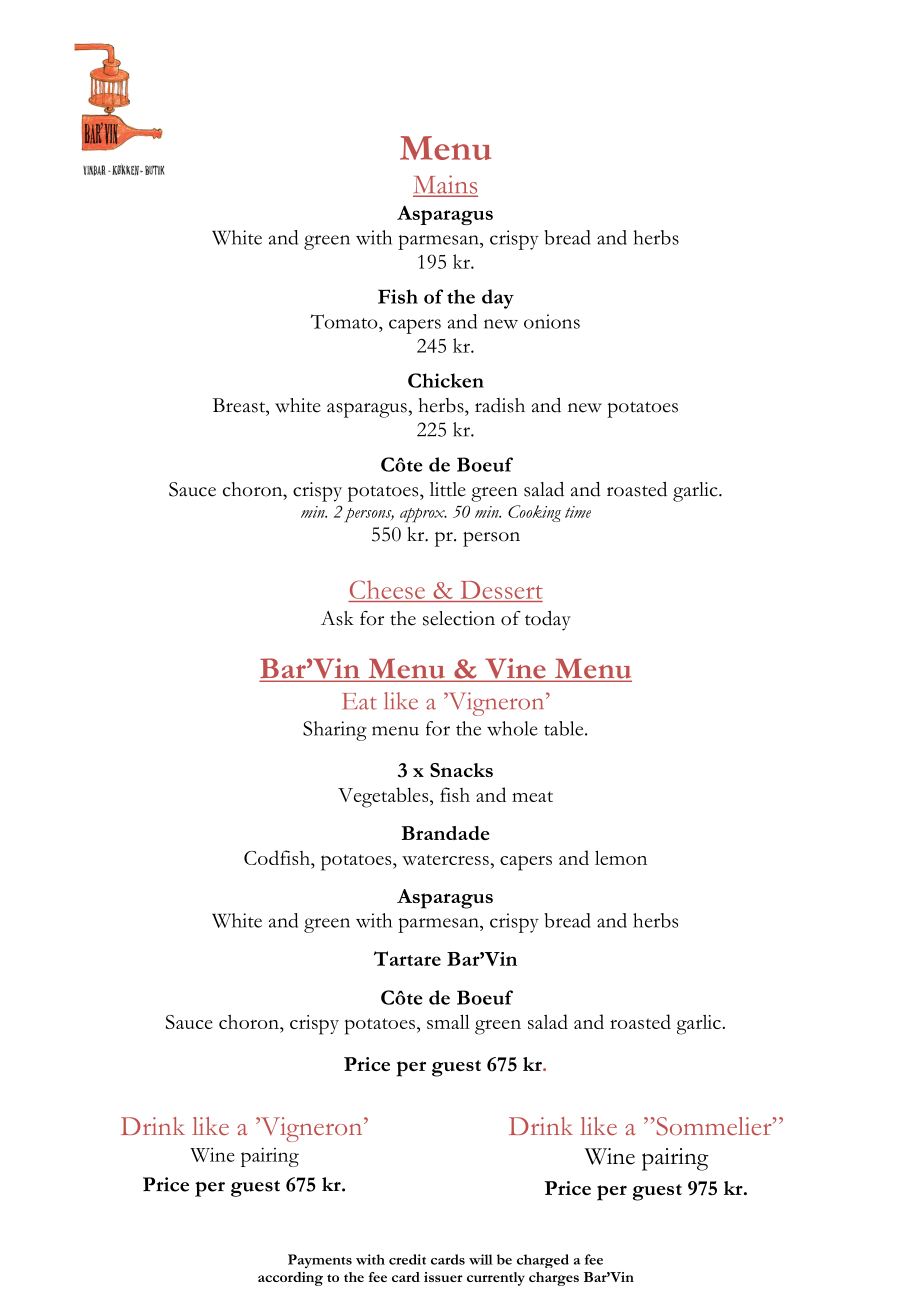 The image size is (924, 1308). Describe the element at coordinates (446, 380) in the screenshot. I see `Chicken` at that location.
